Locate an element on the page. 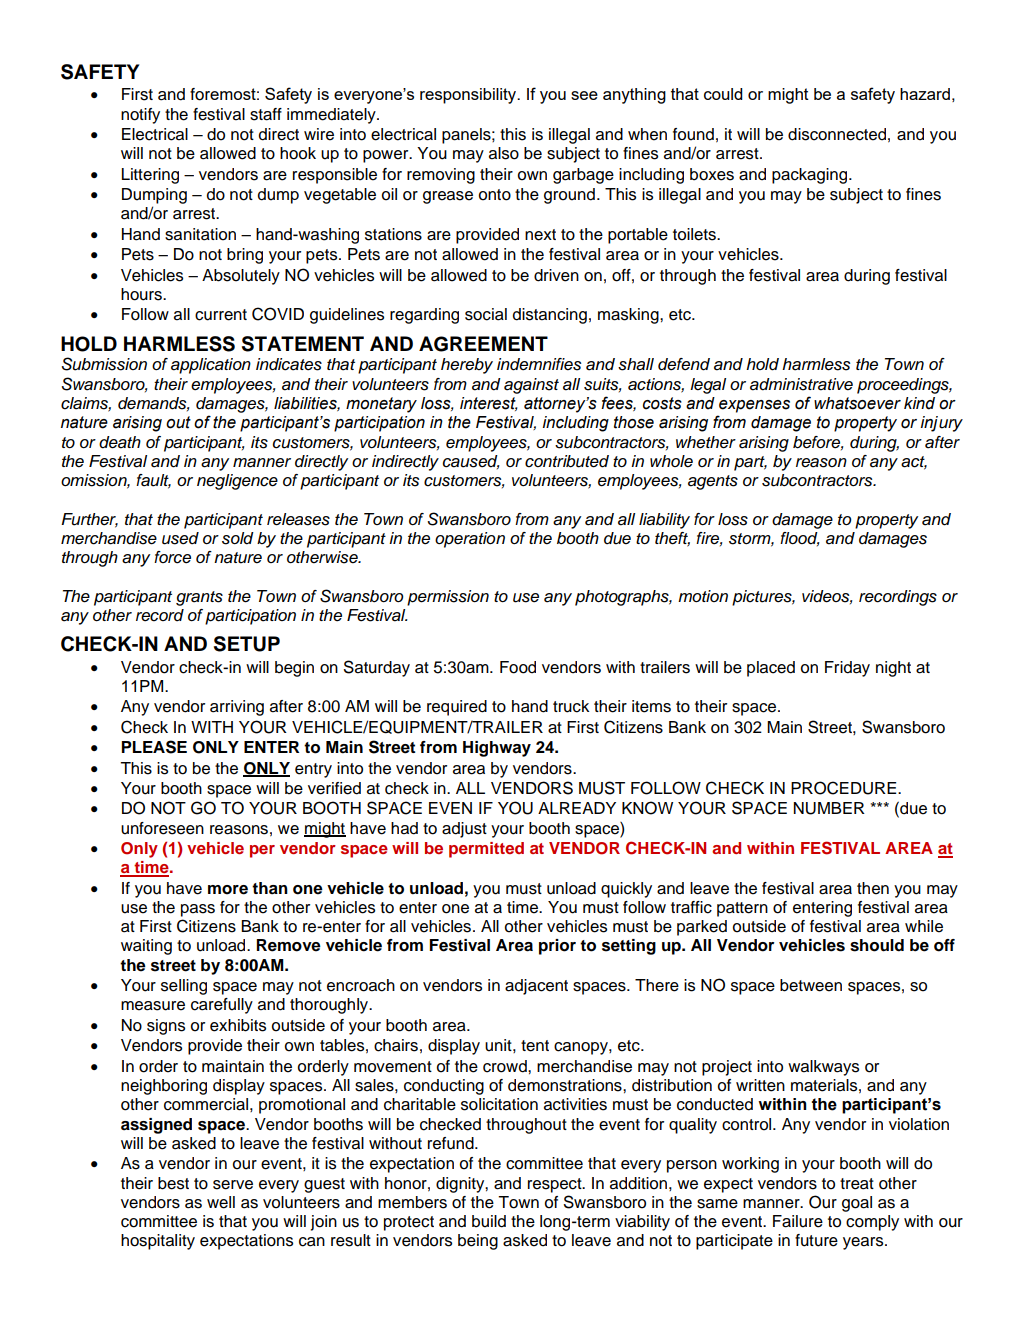 The width and height of the page is (1026, 1328). Friday is located at coordinates (847, 669).
